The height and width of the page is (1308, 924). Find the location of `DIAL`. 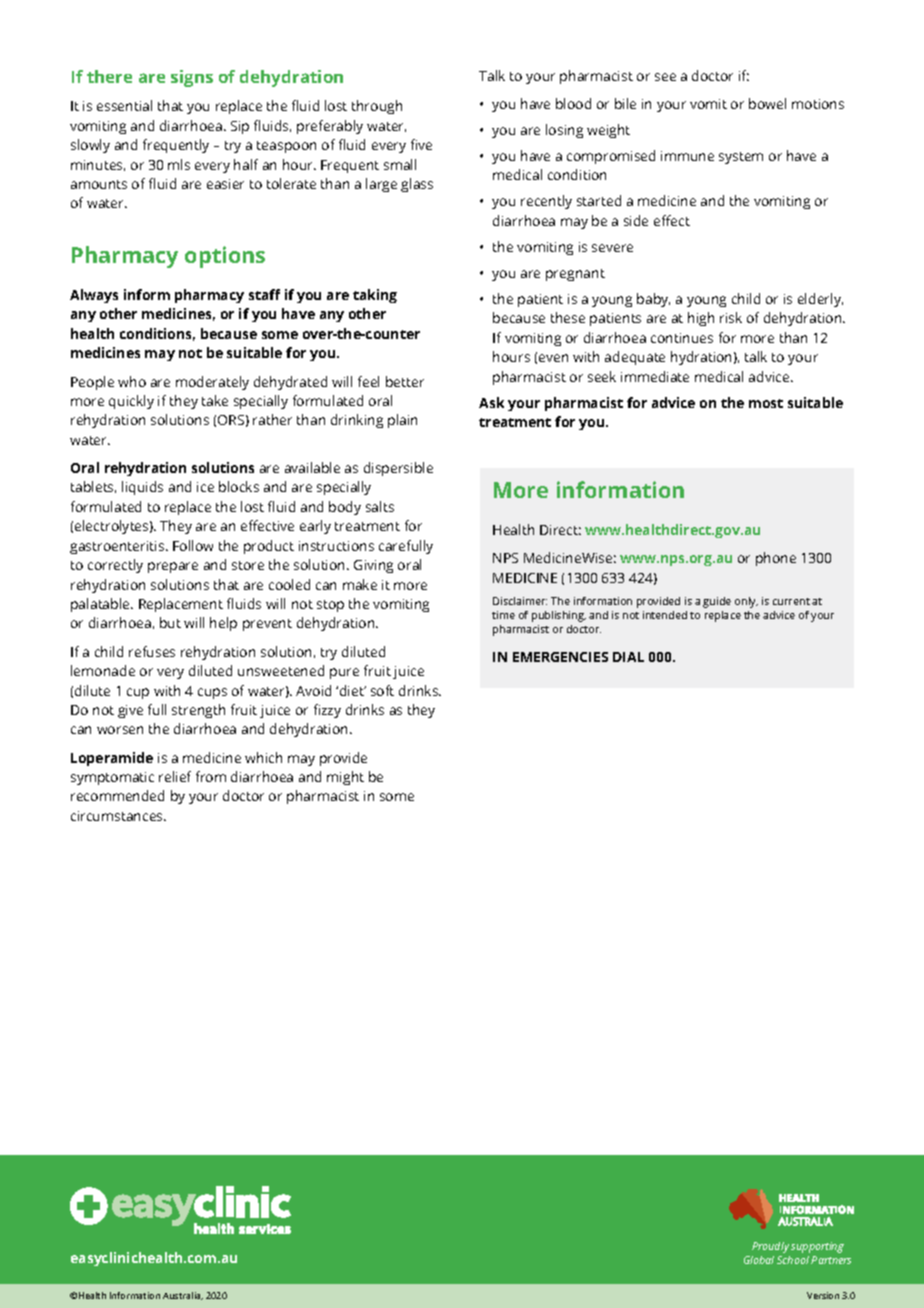

DIAL is located at coordinates (628, 657).
